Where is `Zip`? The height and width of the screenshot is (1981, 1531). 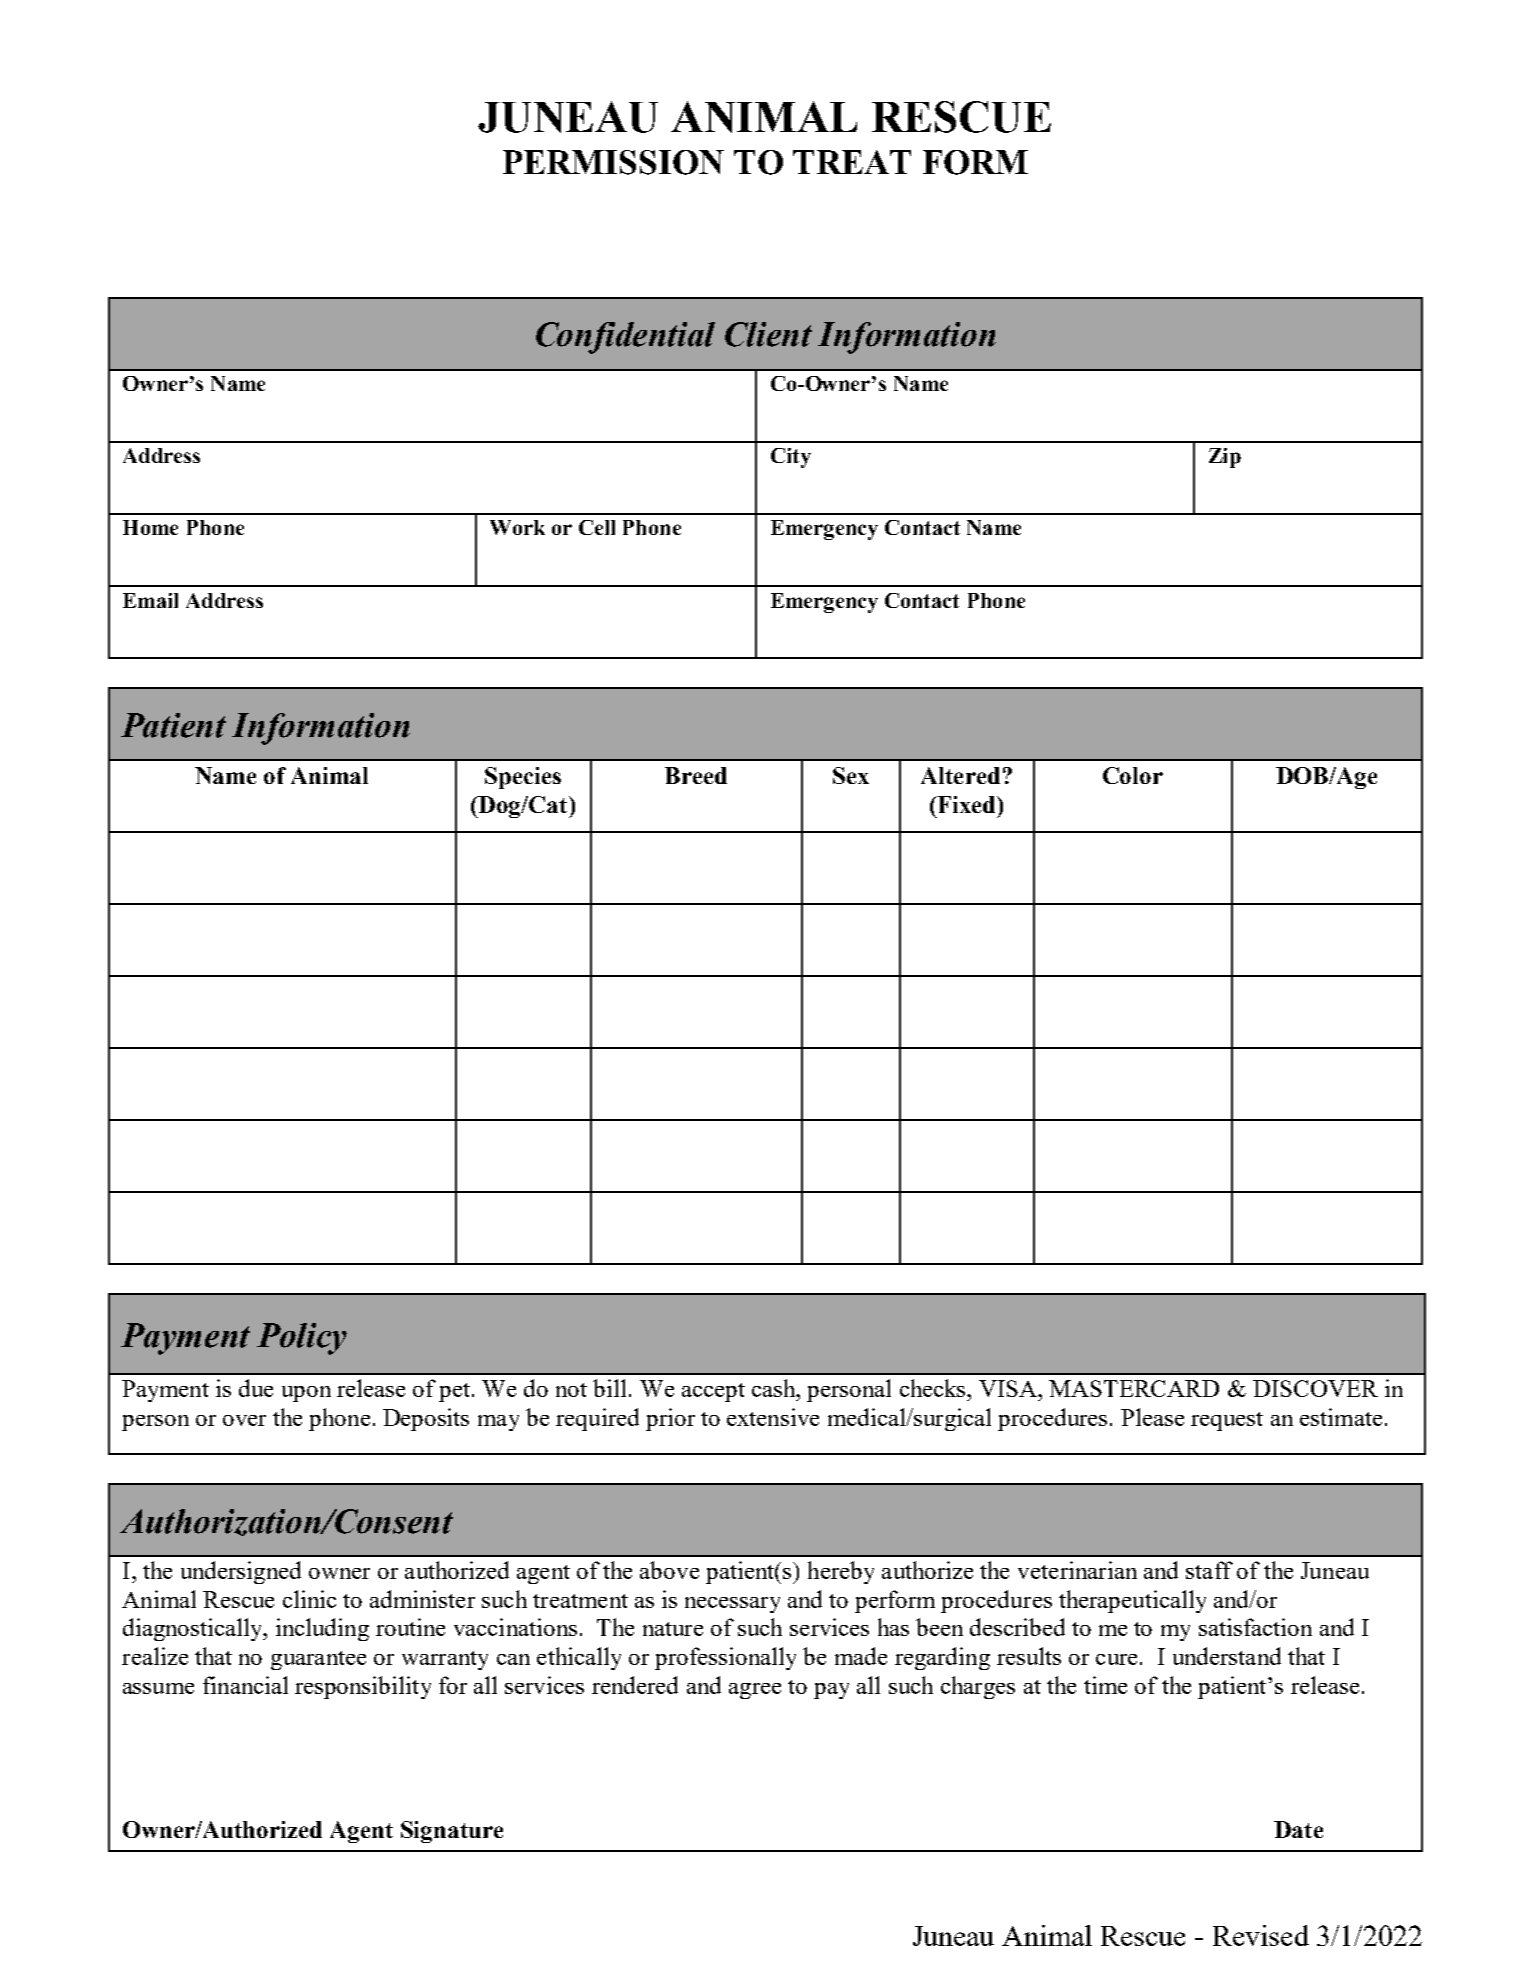 Zip is located at coordinates (1225, 458).
